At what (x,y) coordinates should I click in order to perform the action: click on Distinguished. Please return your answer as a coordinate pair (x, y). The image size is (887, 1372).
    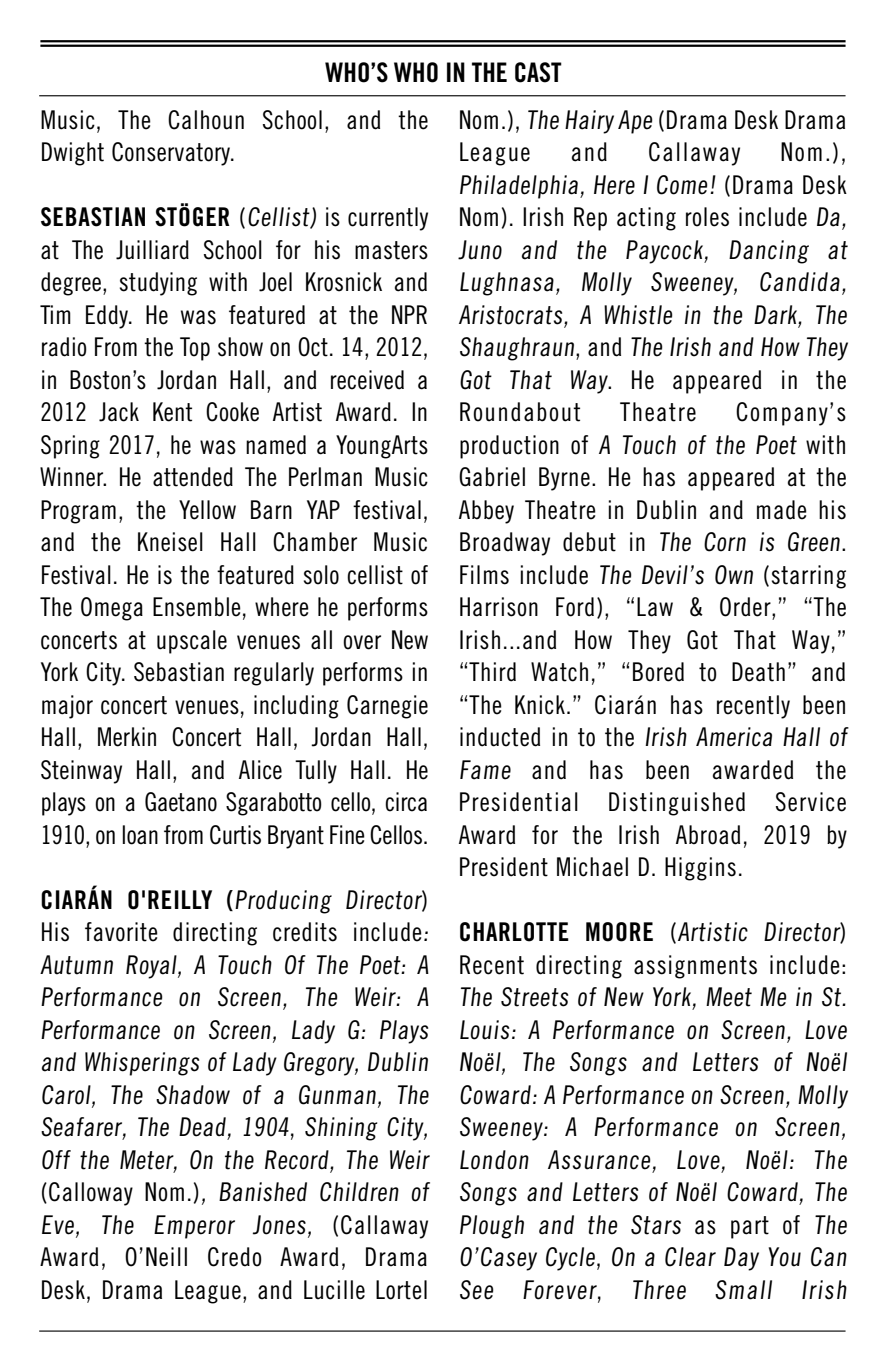
    Looking at the image, I should click on (677, 804).
